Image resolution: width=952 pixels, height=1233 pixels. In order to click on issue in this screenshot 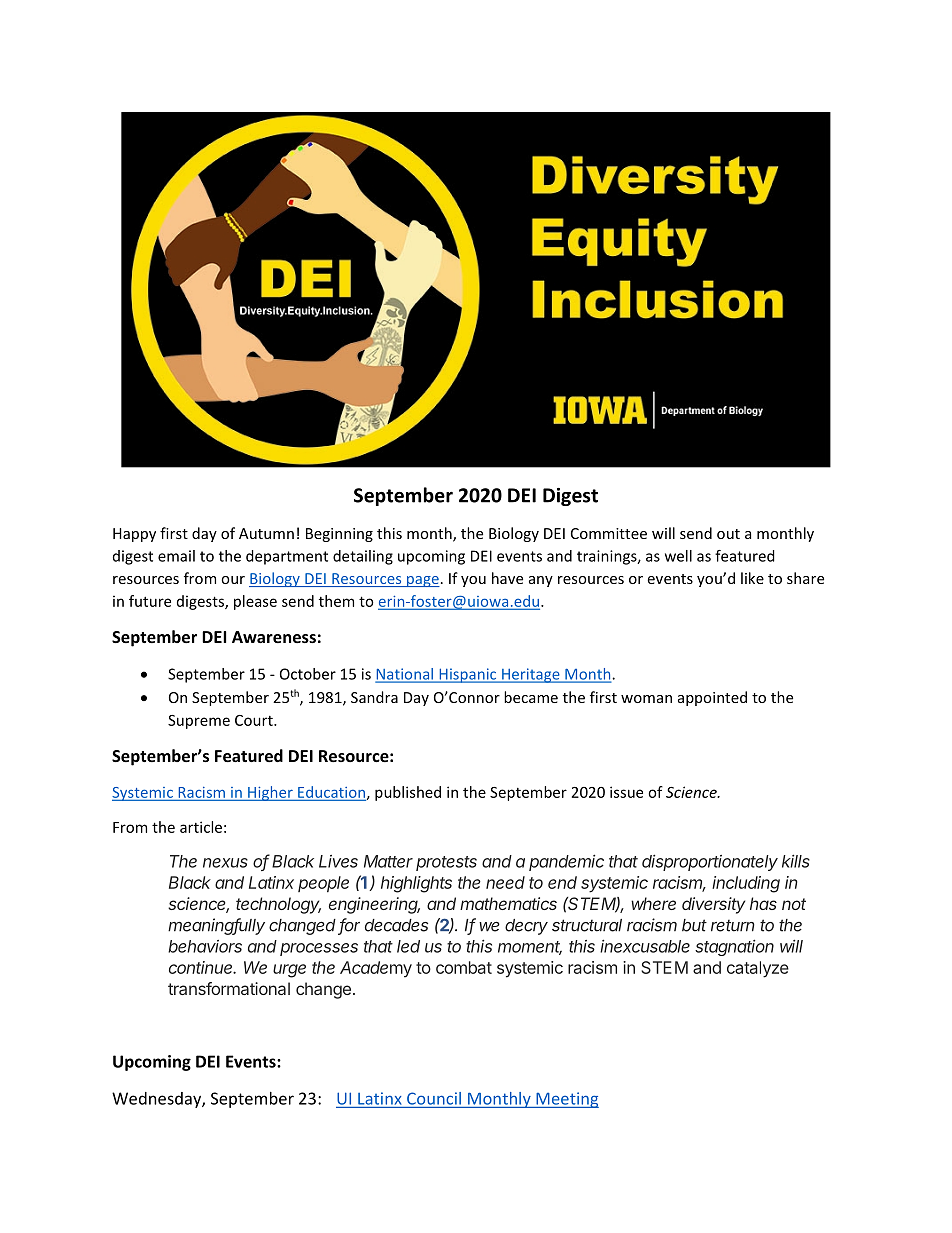, I will do `click(626, 792)`.
